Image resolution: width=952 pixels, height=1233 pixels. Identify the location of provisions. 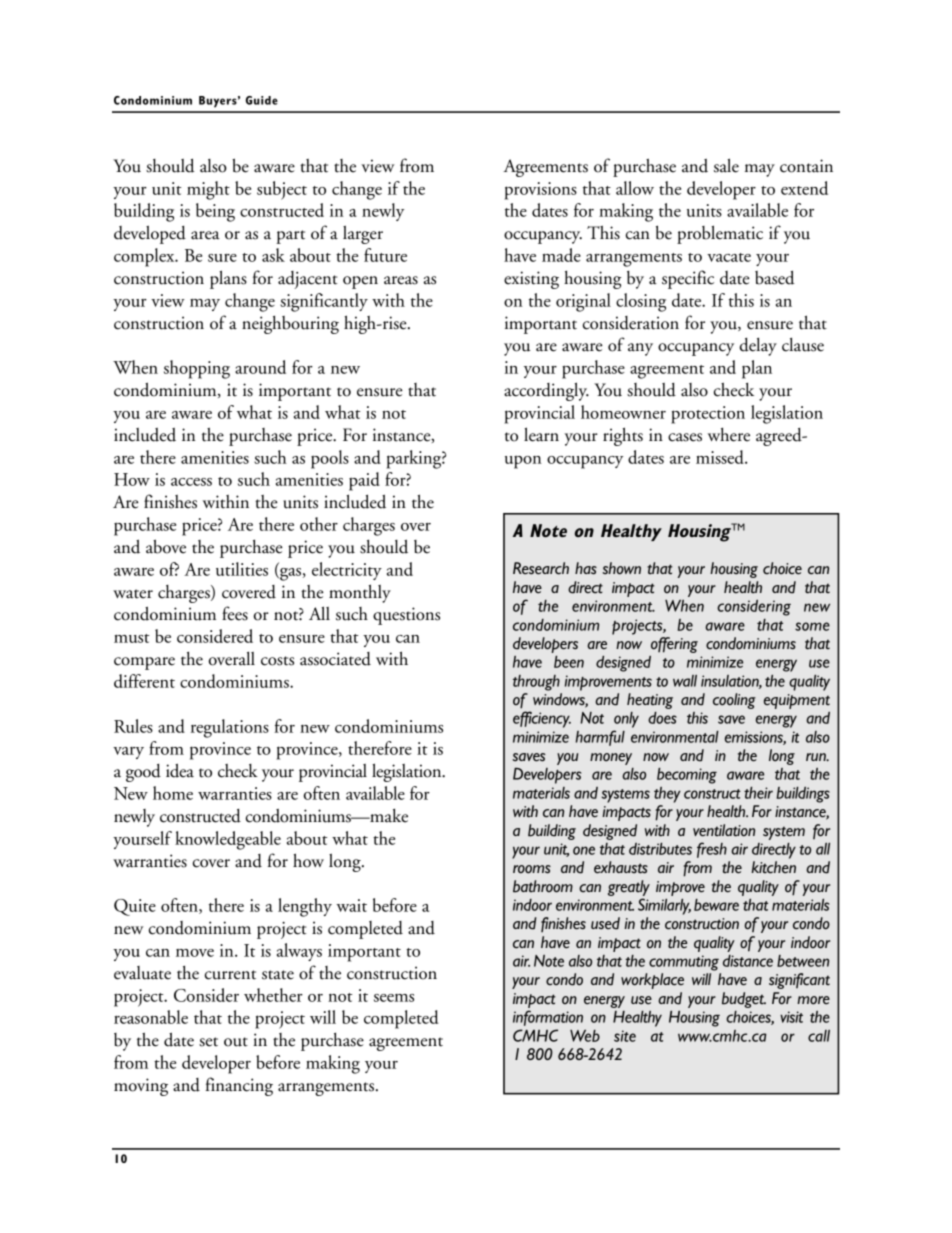
(541, 191).
